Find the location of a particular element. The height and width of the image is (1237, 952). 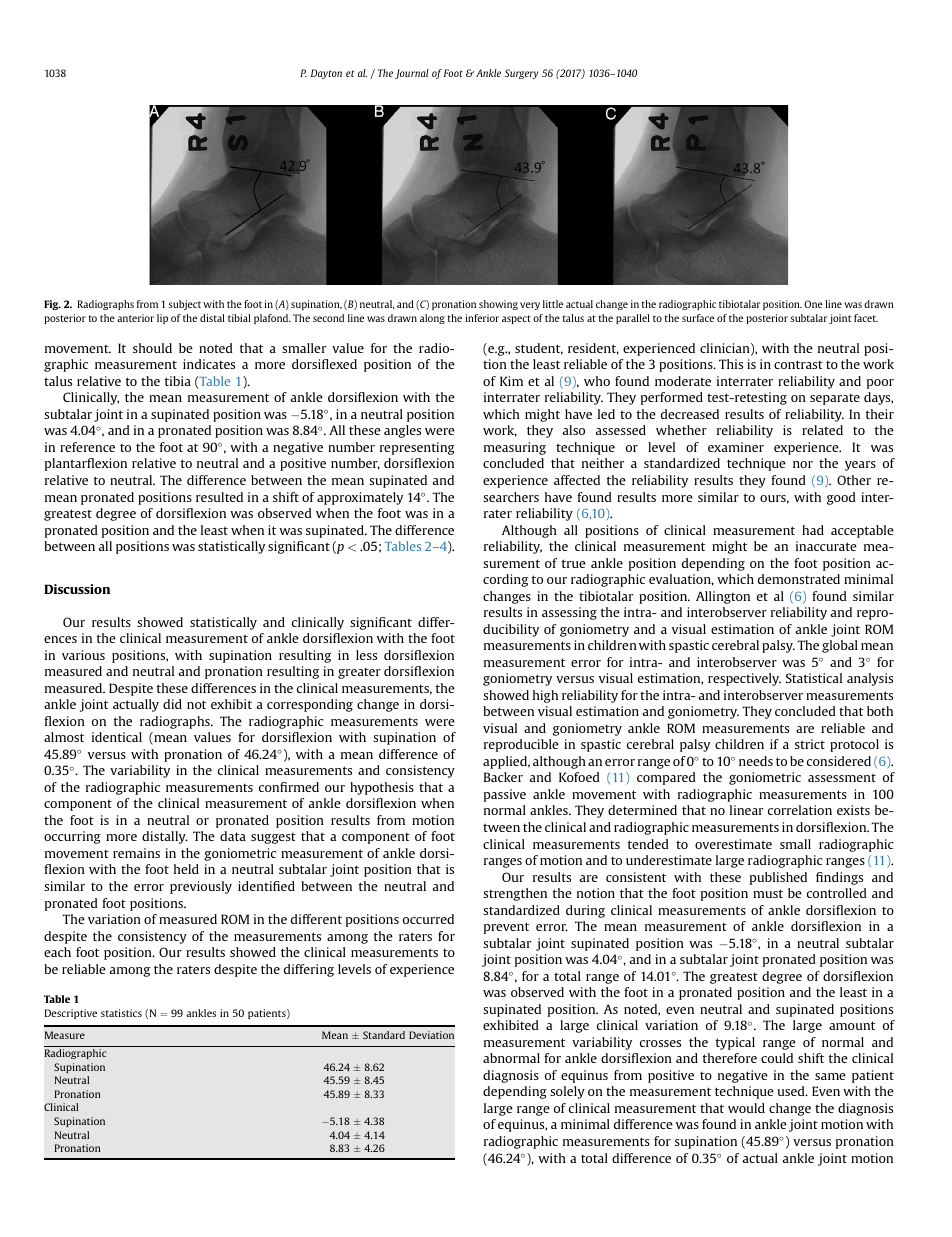

identical is located at coordinates (117, 737).
